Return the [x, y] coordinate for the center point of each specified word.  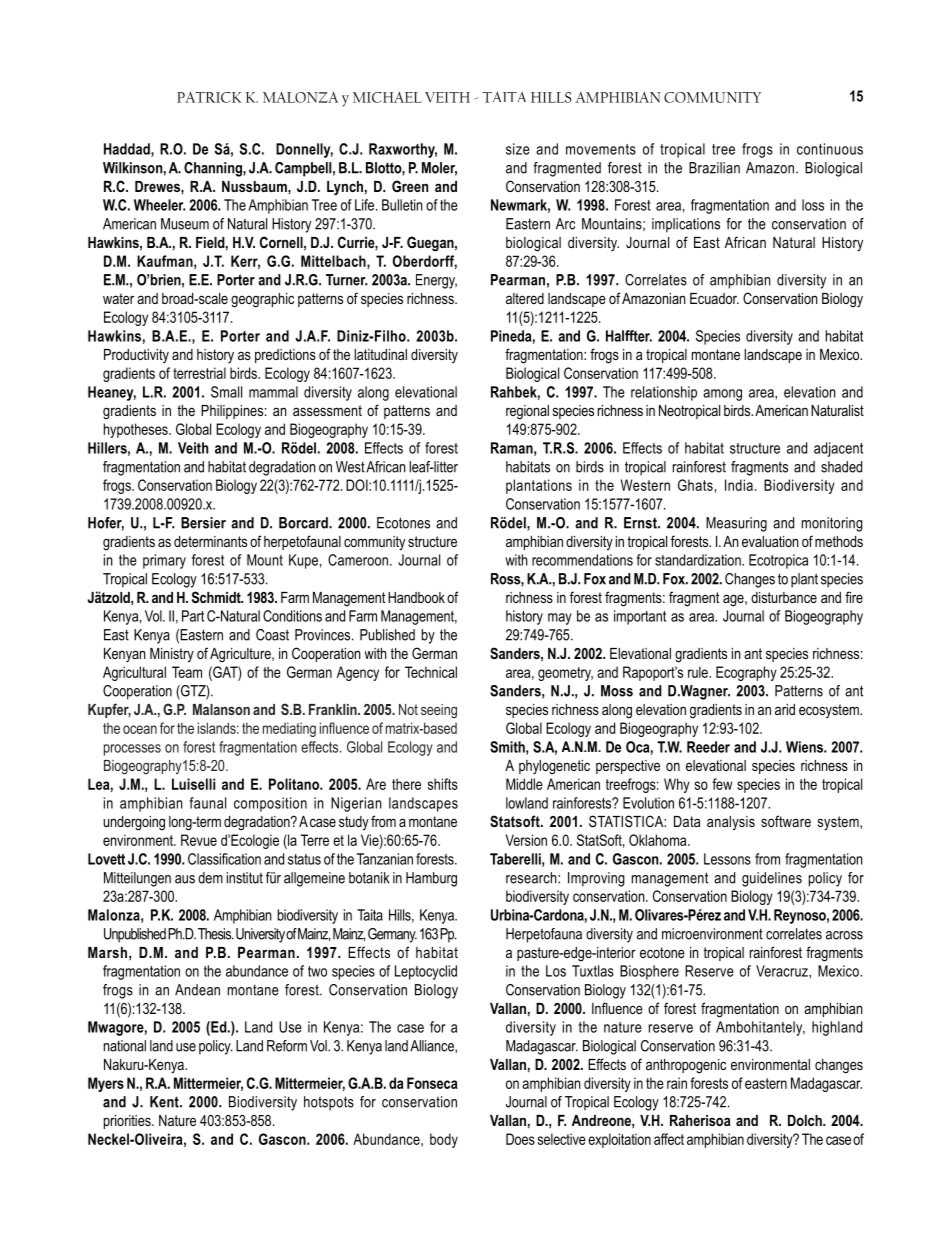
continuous [830, 149]
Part [193, 616]
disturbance [784, 597]
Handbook [416, 597]
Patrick [209, 97]
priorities [128, 1122]
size [518, 149]
